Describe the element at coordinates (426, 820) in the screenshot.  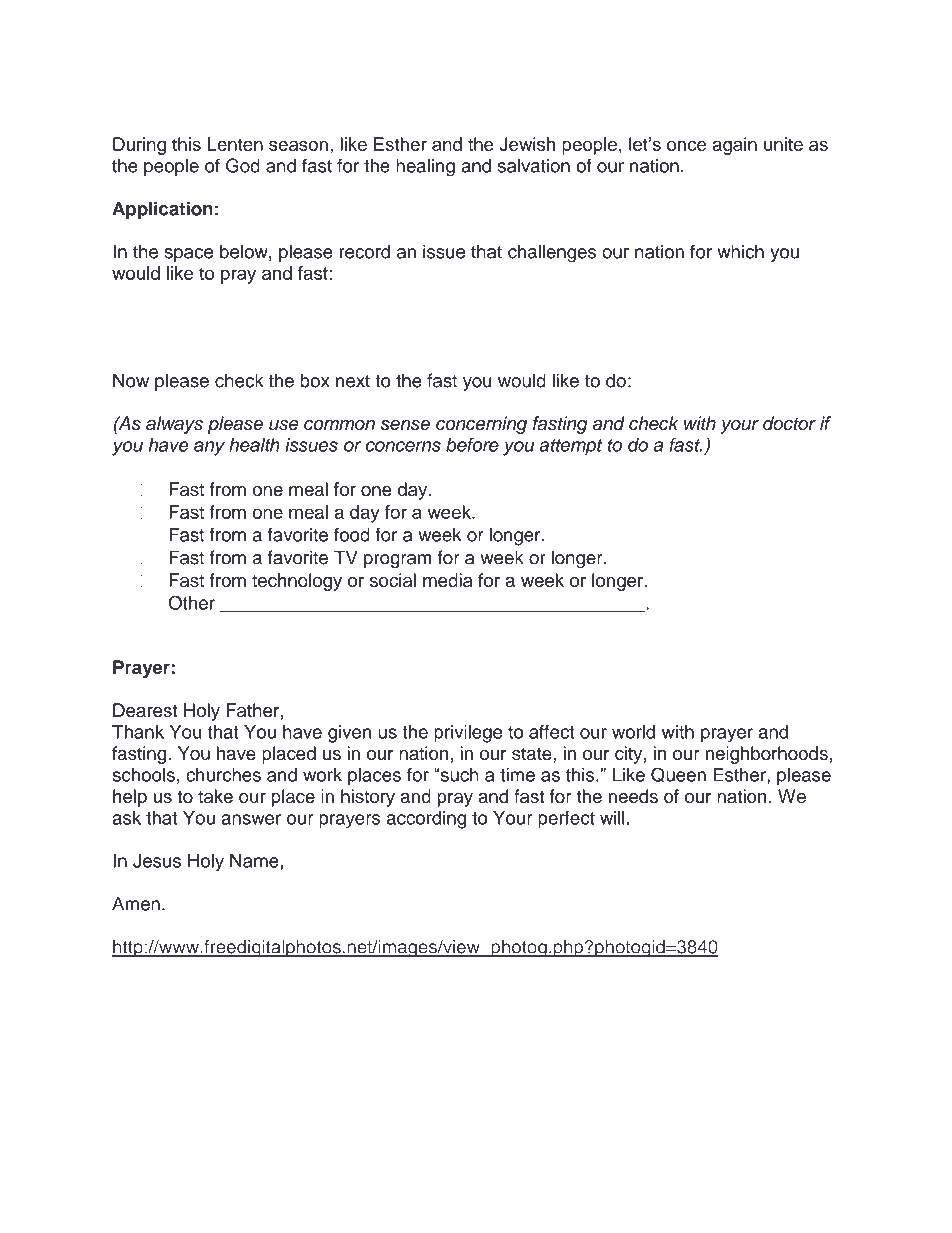
I see `according` at that location.
